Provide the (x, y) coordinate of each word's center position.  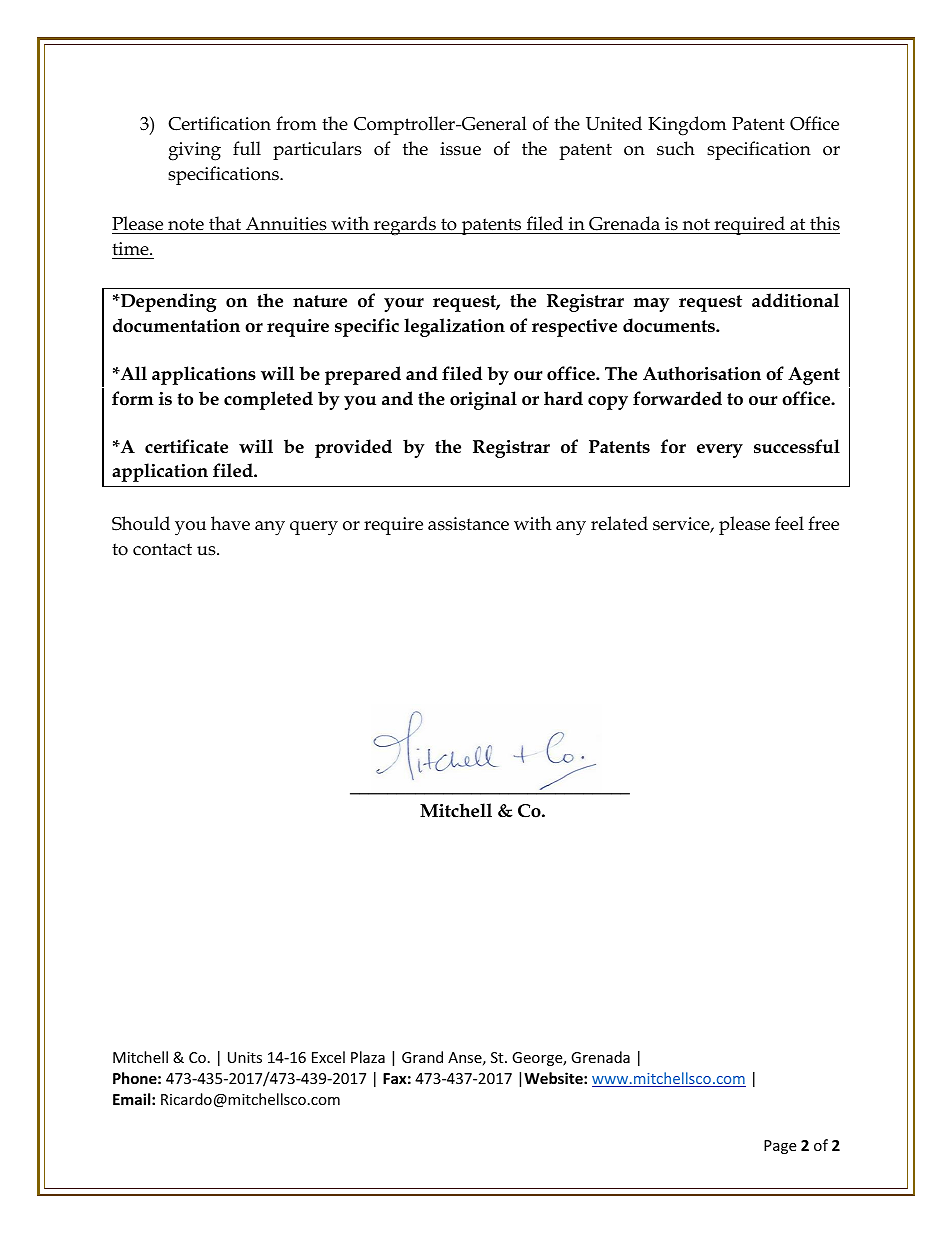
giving (194, 151)
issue (460, 149)
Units (245, 1057)
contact (162, 549)
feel (789, 523)
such (676, 148)
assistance (468, 524)
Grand (422, 1057)
